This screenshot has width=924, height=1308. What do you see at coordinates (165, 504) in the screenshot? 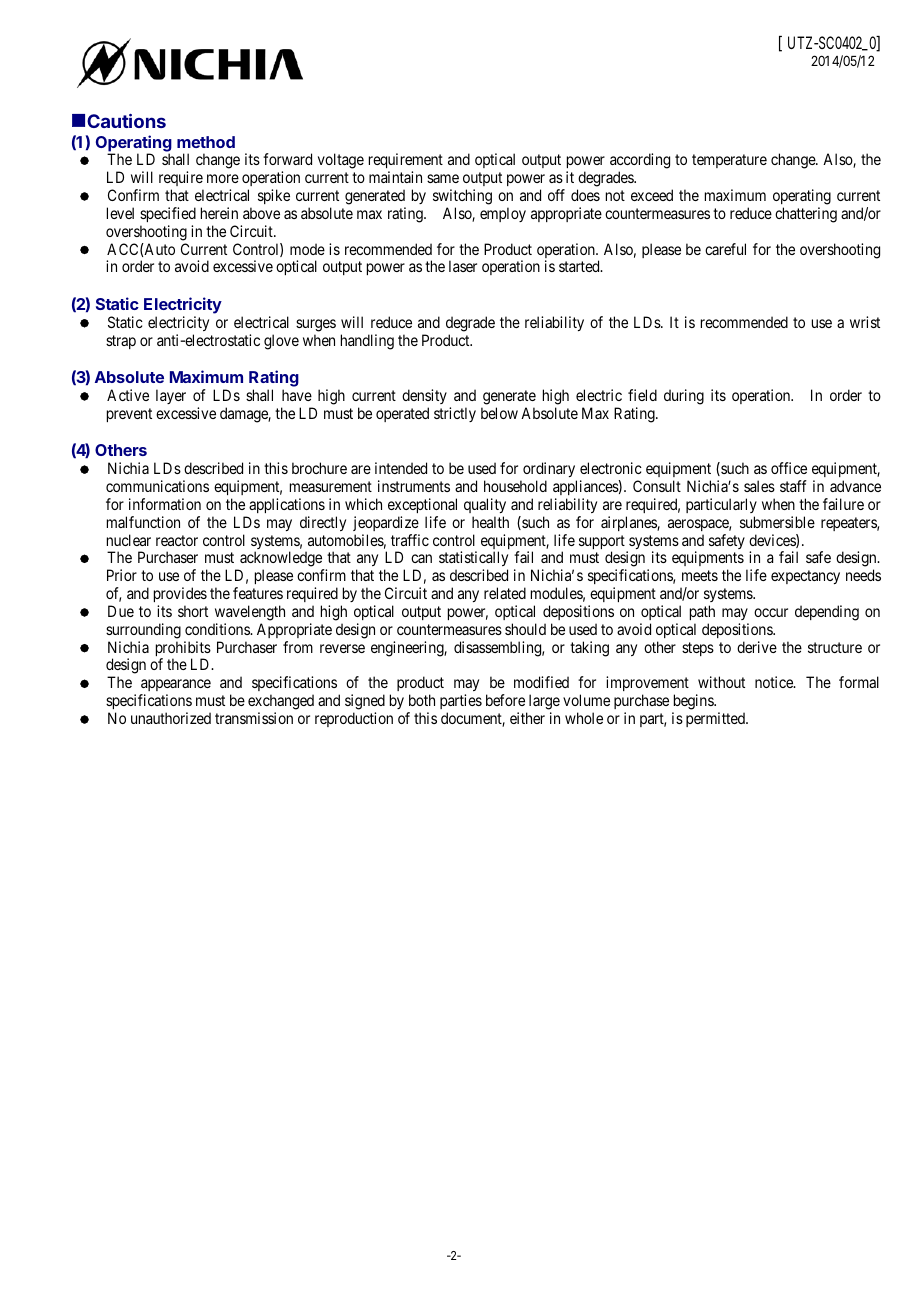
I see `information` at bounding box center [165, 504].
